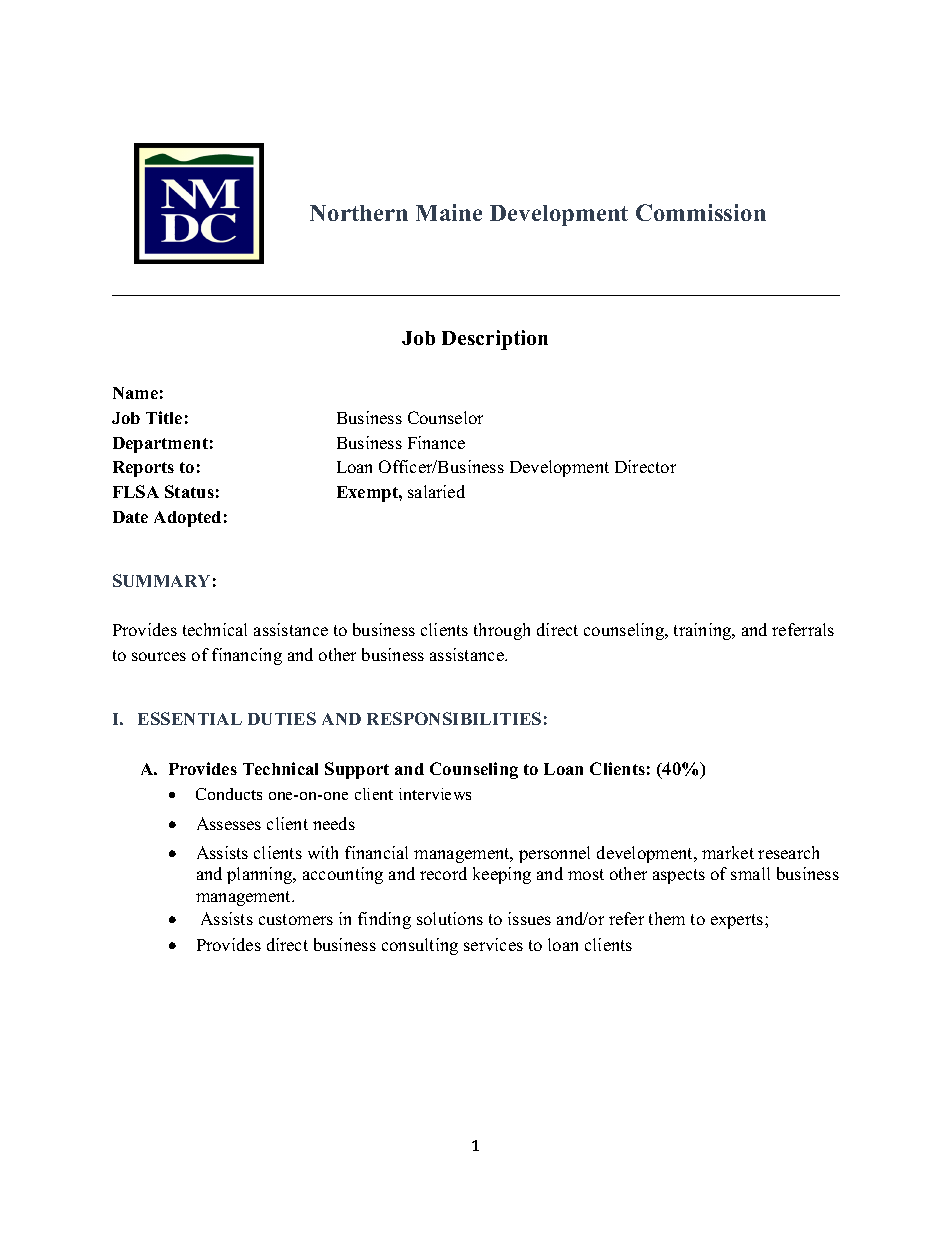  What do you see at coordinates (359, 213) in the screenshot?
I see `Northern` at bounding box center [359, 213].
